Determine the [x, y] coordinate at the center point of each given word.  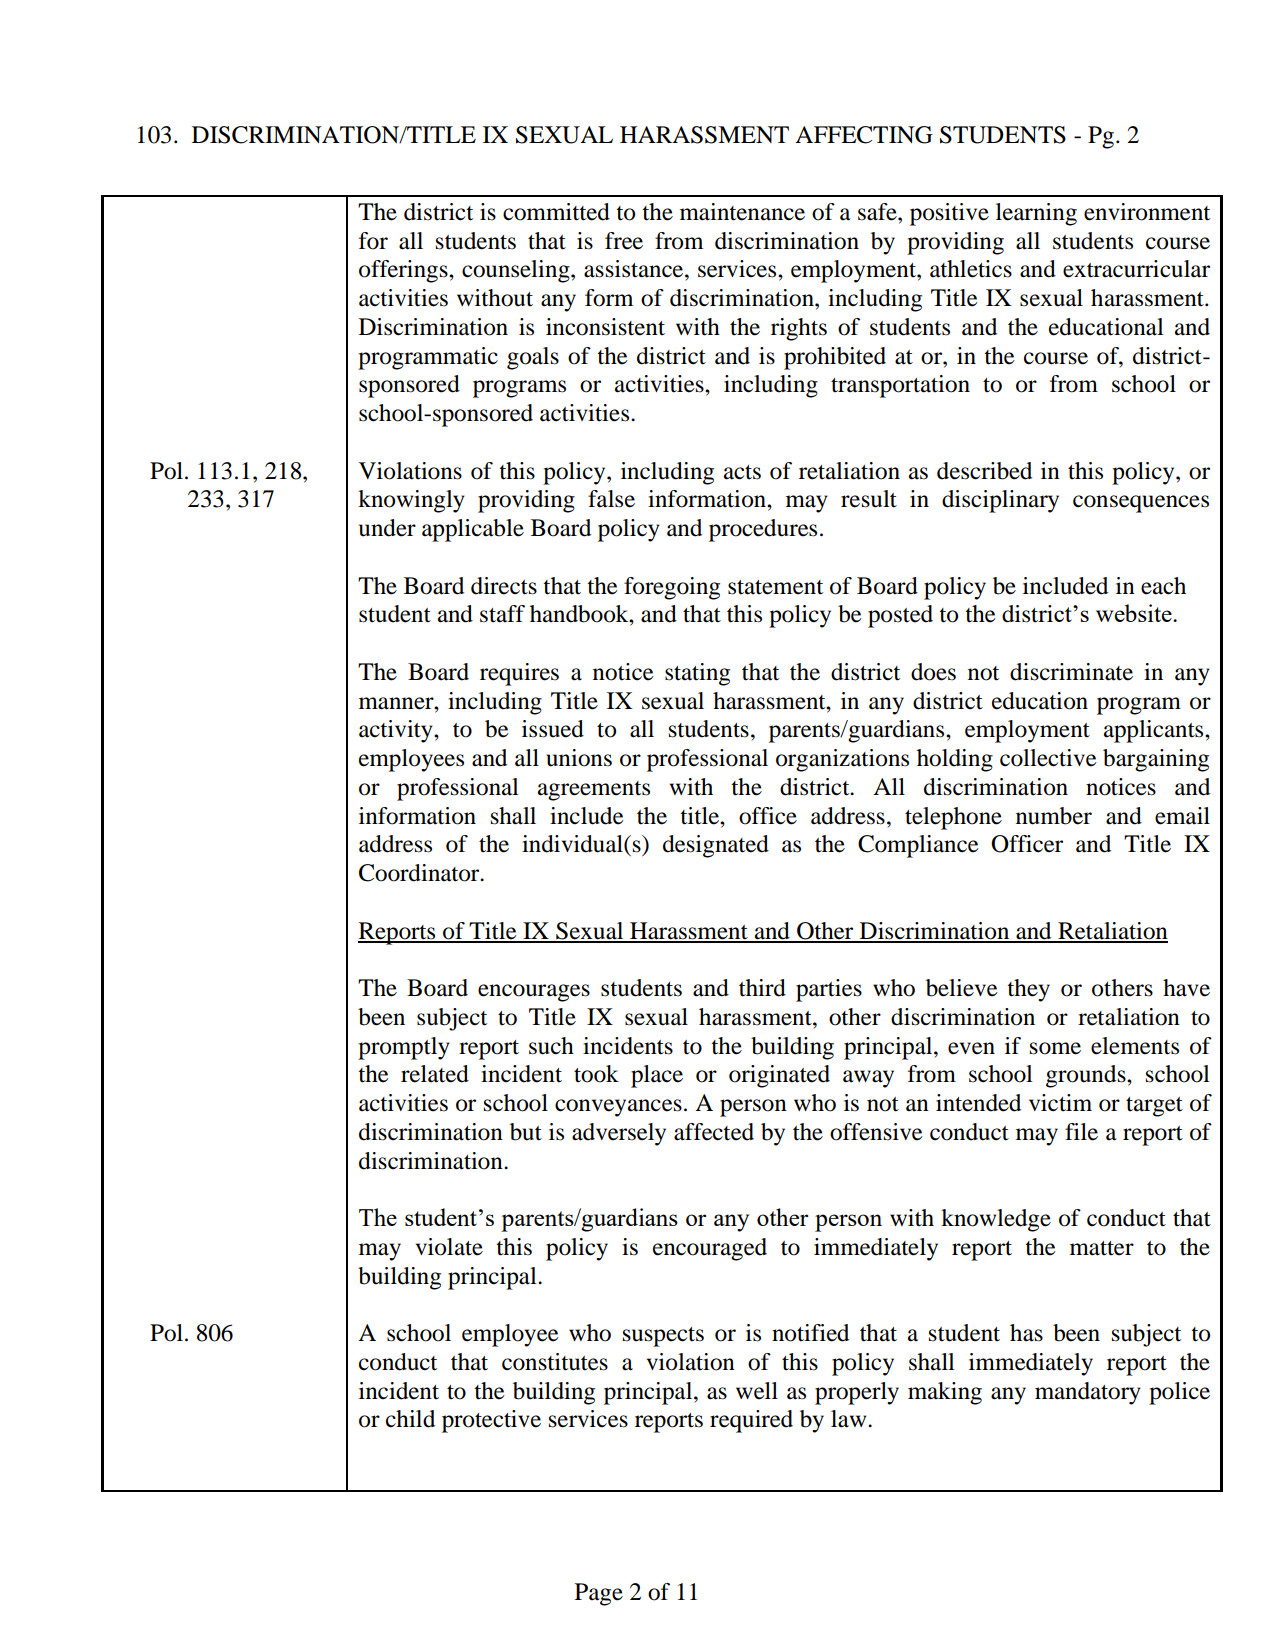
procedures [763, 530]
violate [449, 1247]
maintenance [742, 212]
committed [556, 212]
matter [1102, 1248]
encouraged [710, 1249]
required [751, 1421]
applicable [473, 530]
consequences [1141, 504]
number [1054, 816]
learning [1036, 214]
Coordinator [420, 873]
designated [716, 846]
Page [599, 1594]
